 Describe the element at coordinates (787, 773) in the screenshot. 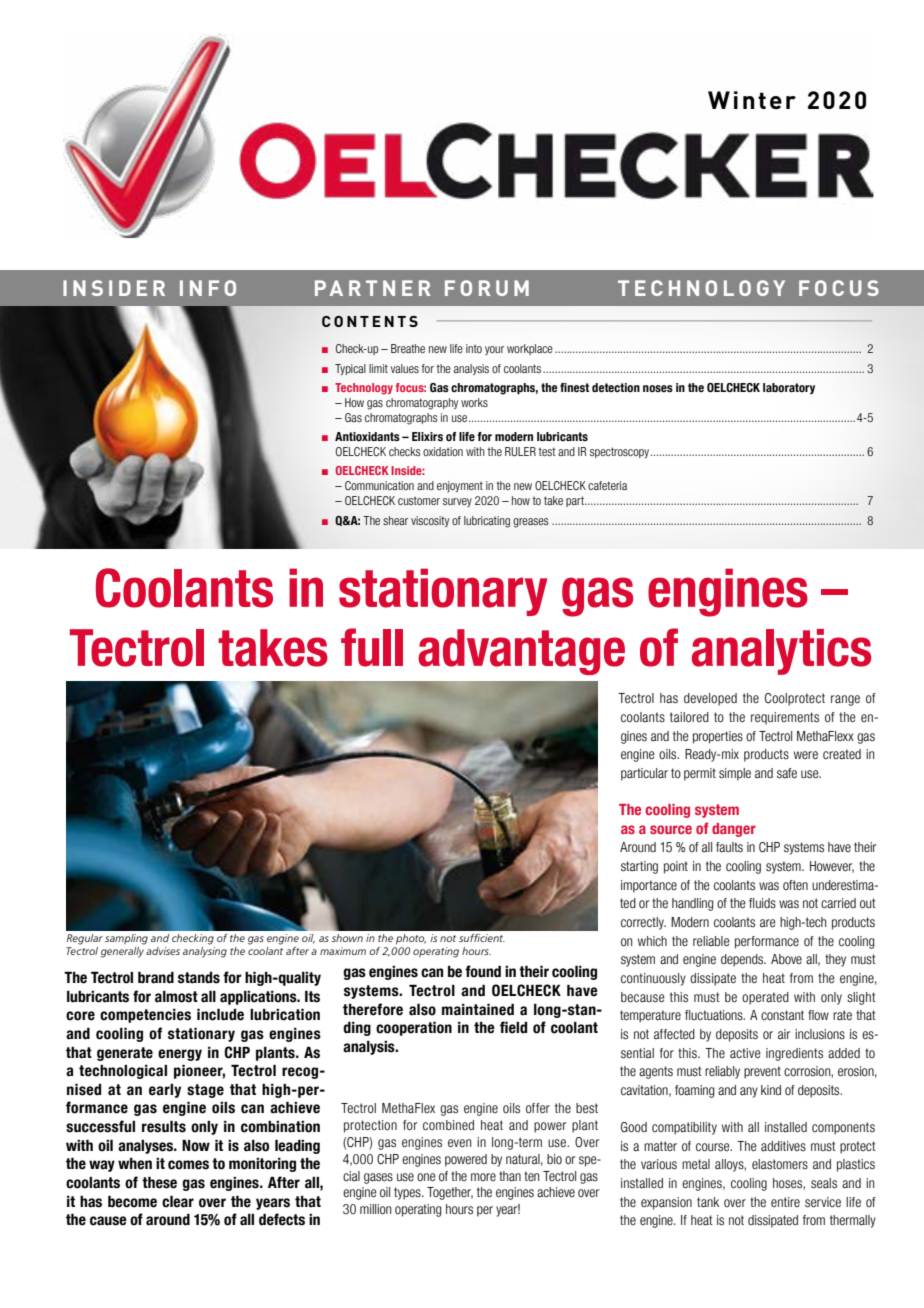

I see `safe` at that location.
